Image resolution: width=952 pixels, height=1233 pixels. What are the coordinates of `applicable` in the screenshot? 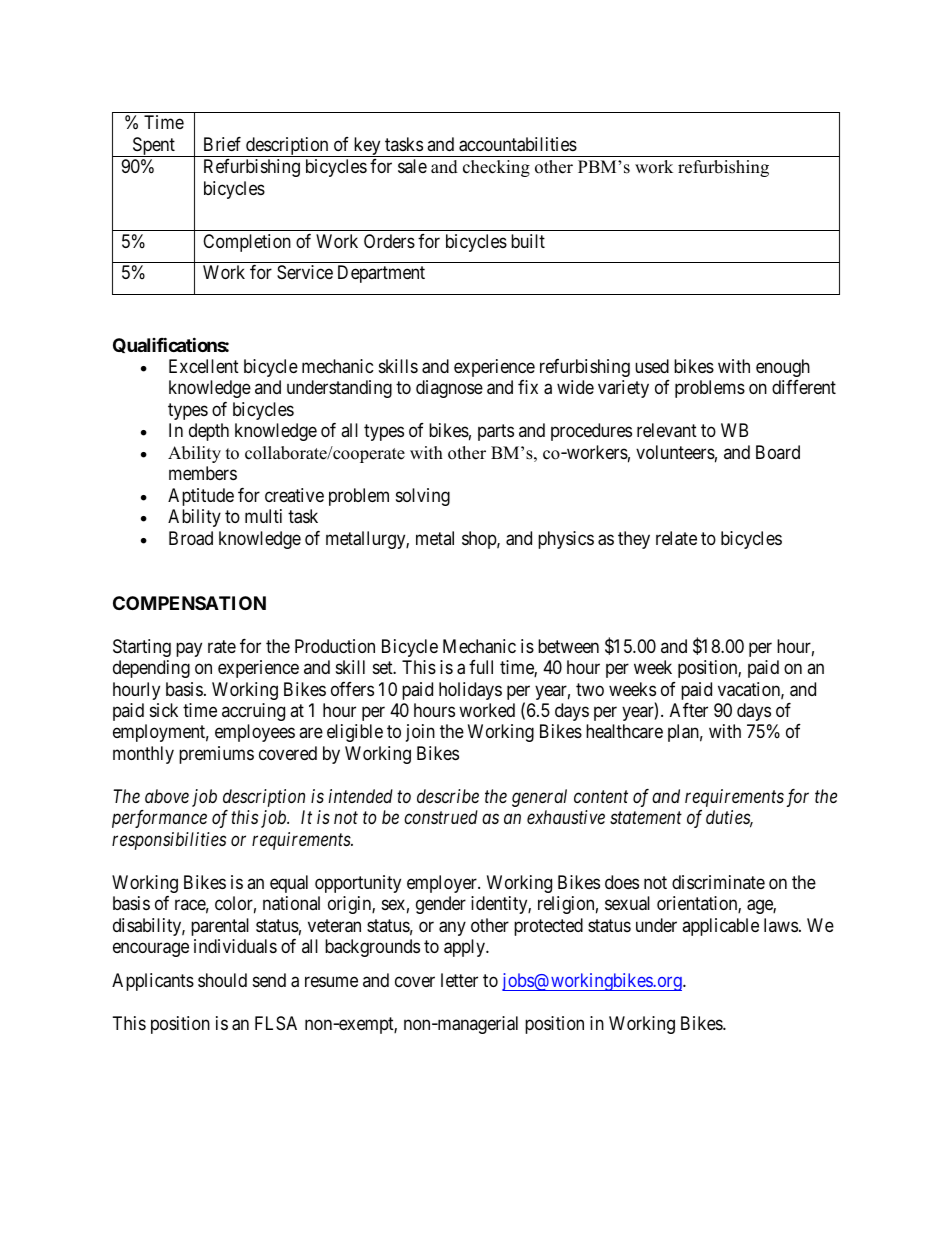 It's located at (720, 927).
